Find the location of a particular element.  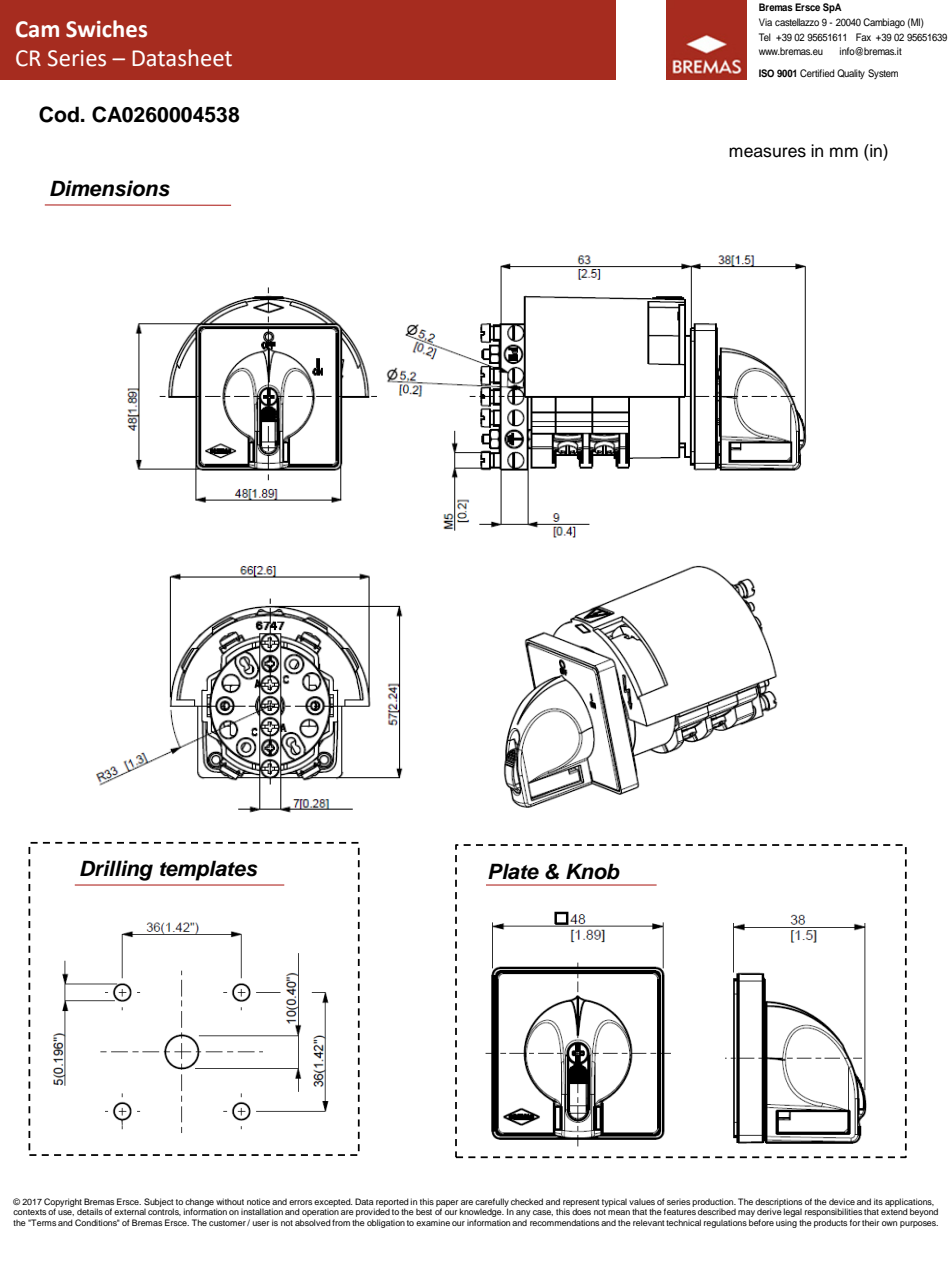

Drilling is located at coordinates (116, 870).
